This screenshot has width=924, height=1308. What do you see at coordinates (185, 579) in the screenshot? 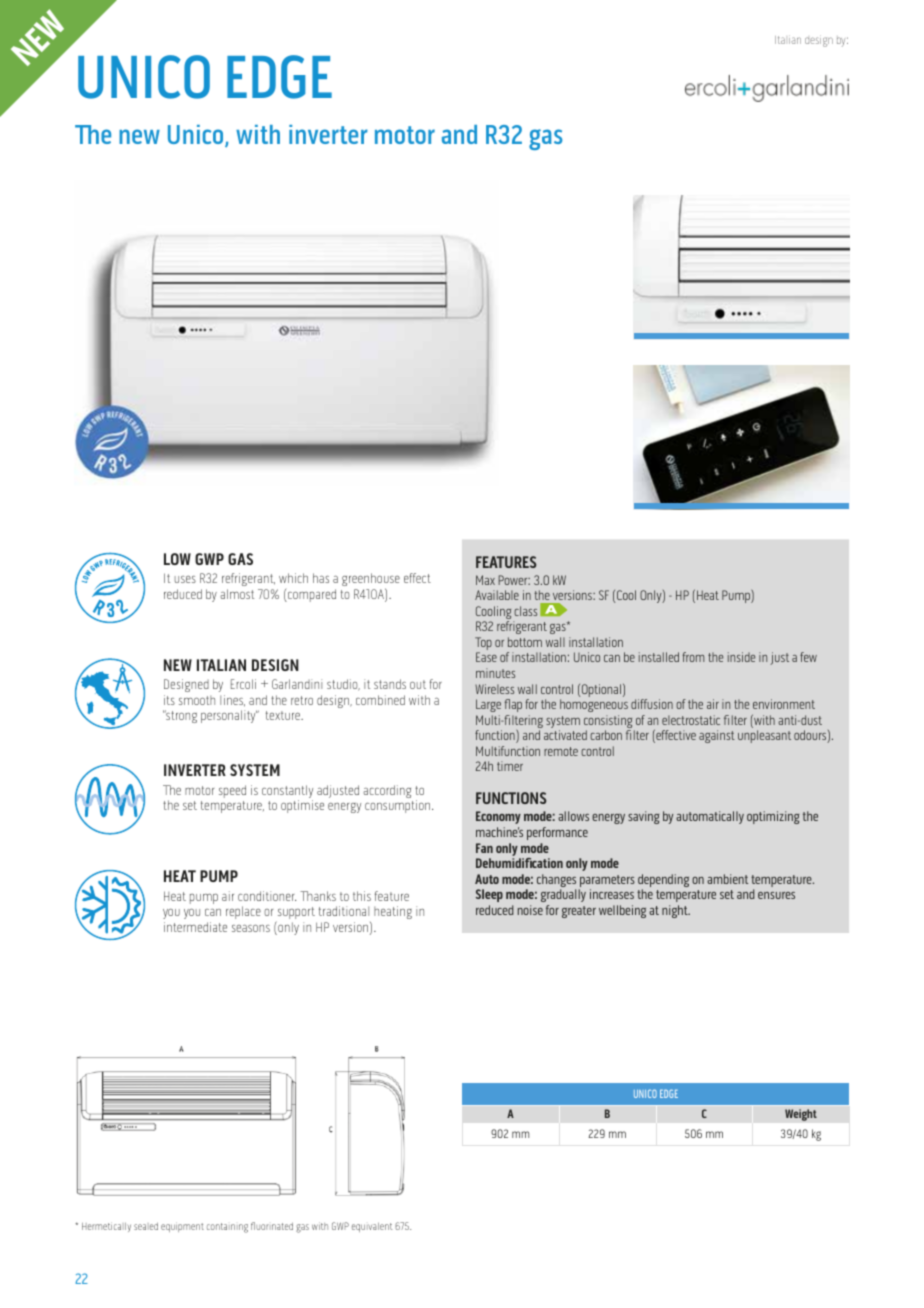
I see `uses` at bounding box center [185, 579].
